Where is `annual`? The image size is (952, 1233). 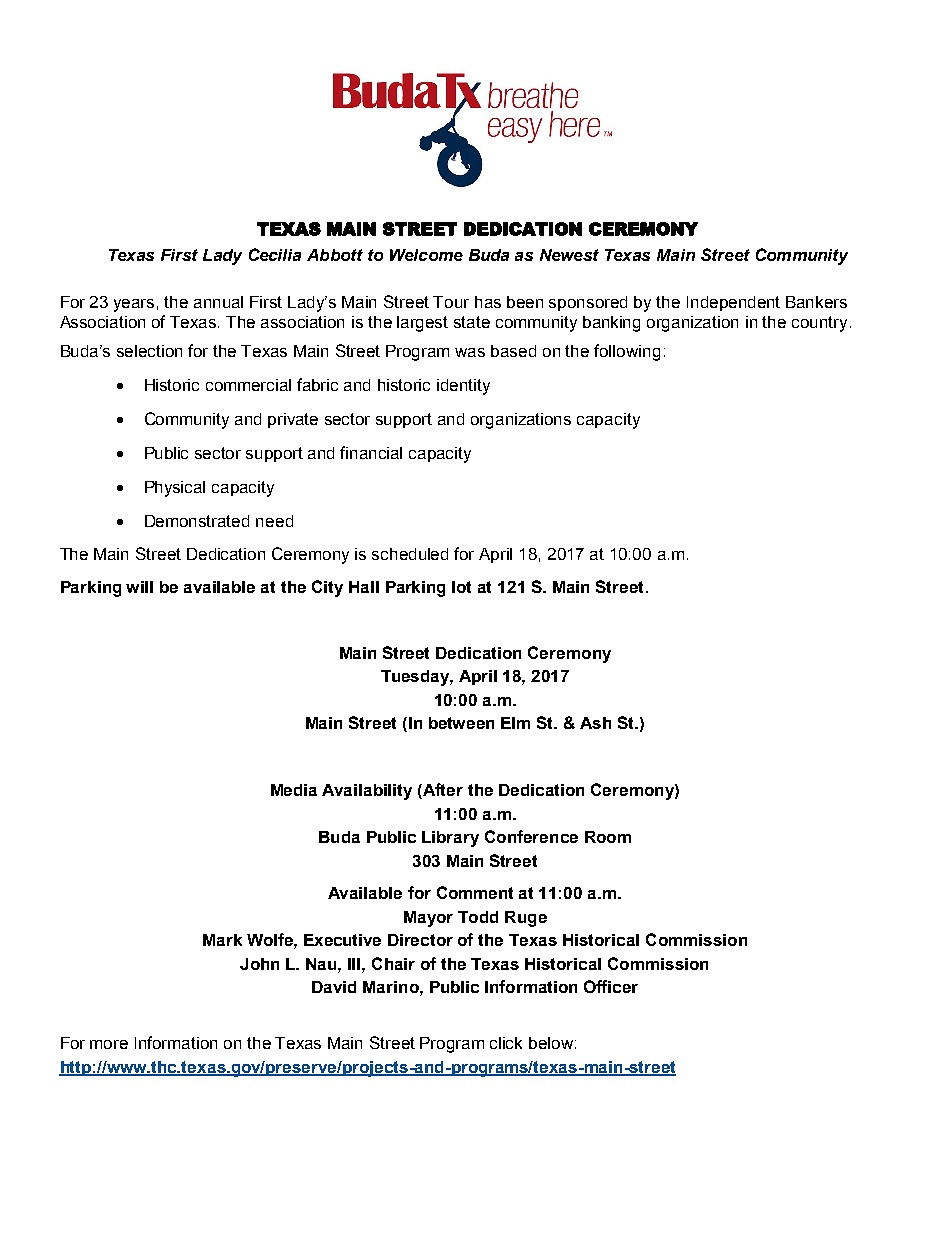 annual is located at coordinates (218, 302).
